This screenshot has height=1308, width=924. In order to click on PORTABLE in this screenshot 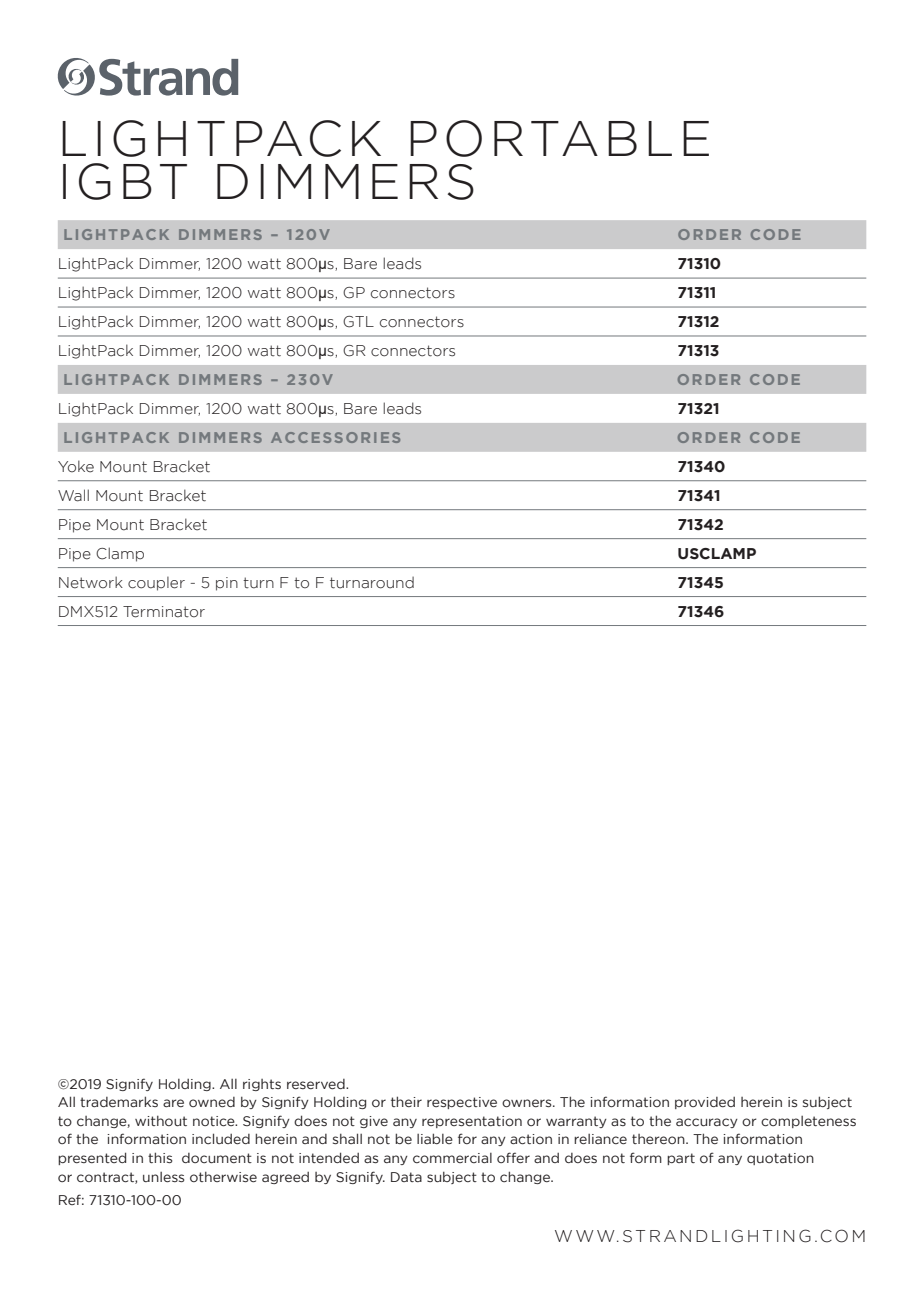, I will do `click(559, 138)`.
